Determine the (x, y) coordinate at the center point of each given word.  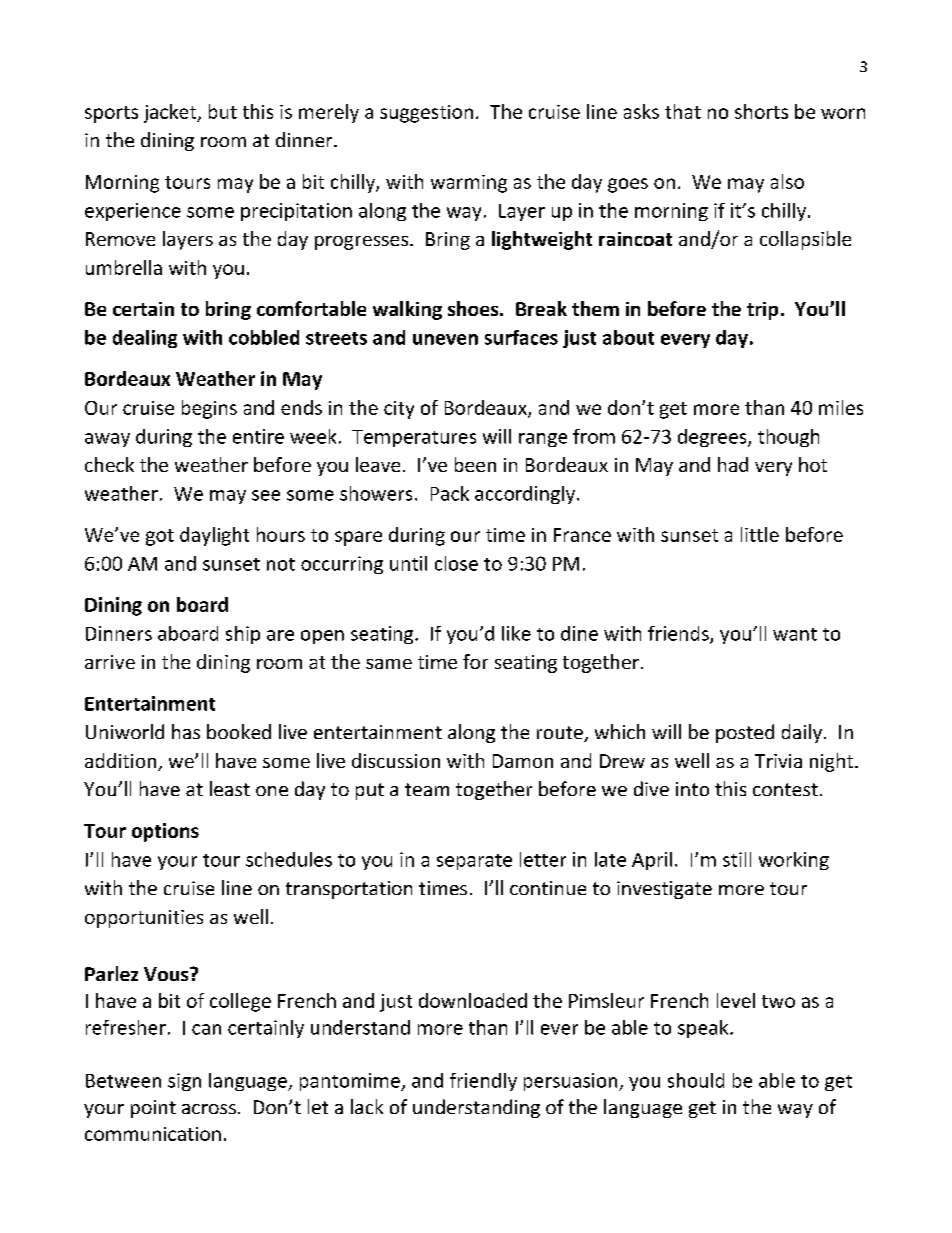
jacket (171, 113)
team (427, 789)
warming (469, 184)
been (475, 464)
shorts (761, 111)
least (230, 788)
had (733, 464)
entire (258, 436)
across (209, 1109)
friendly (483, 1082)
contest (785, 789)
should (696, 1080)
